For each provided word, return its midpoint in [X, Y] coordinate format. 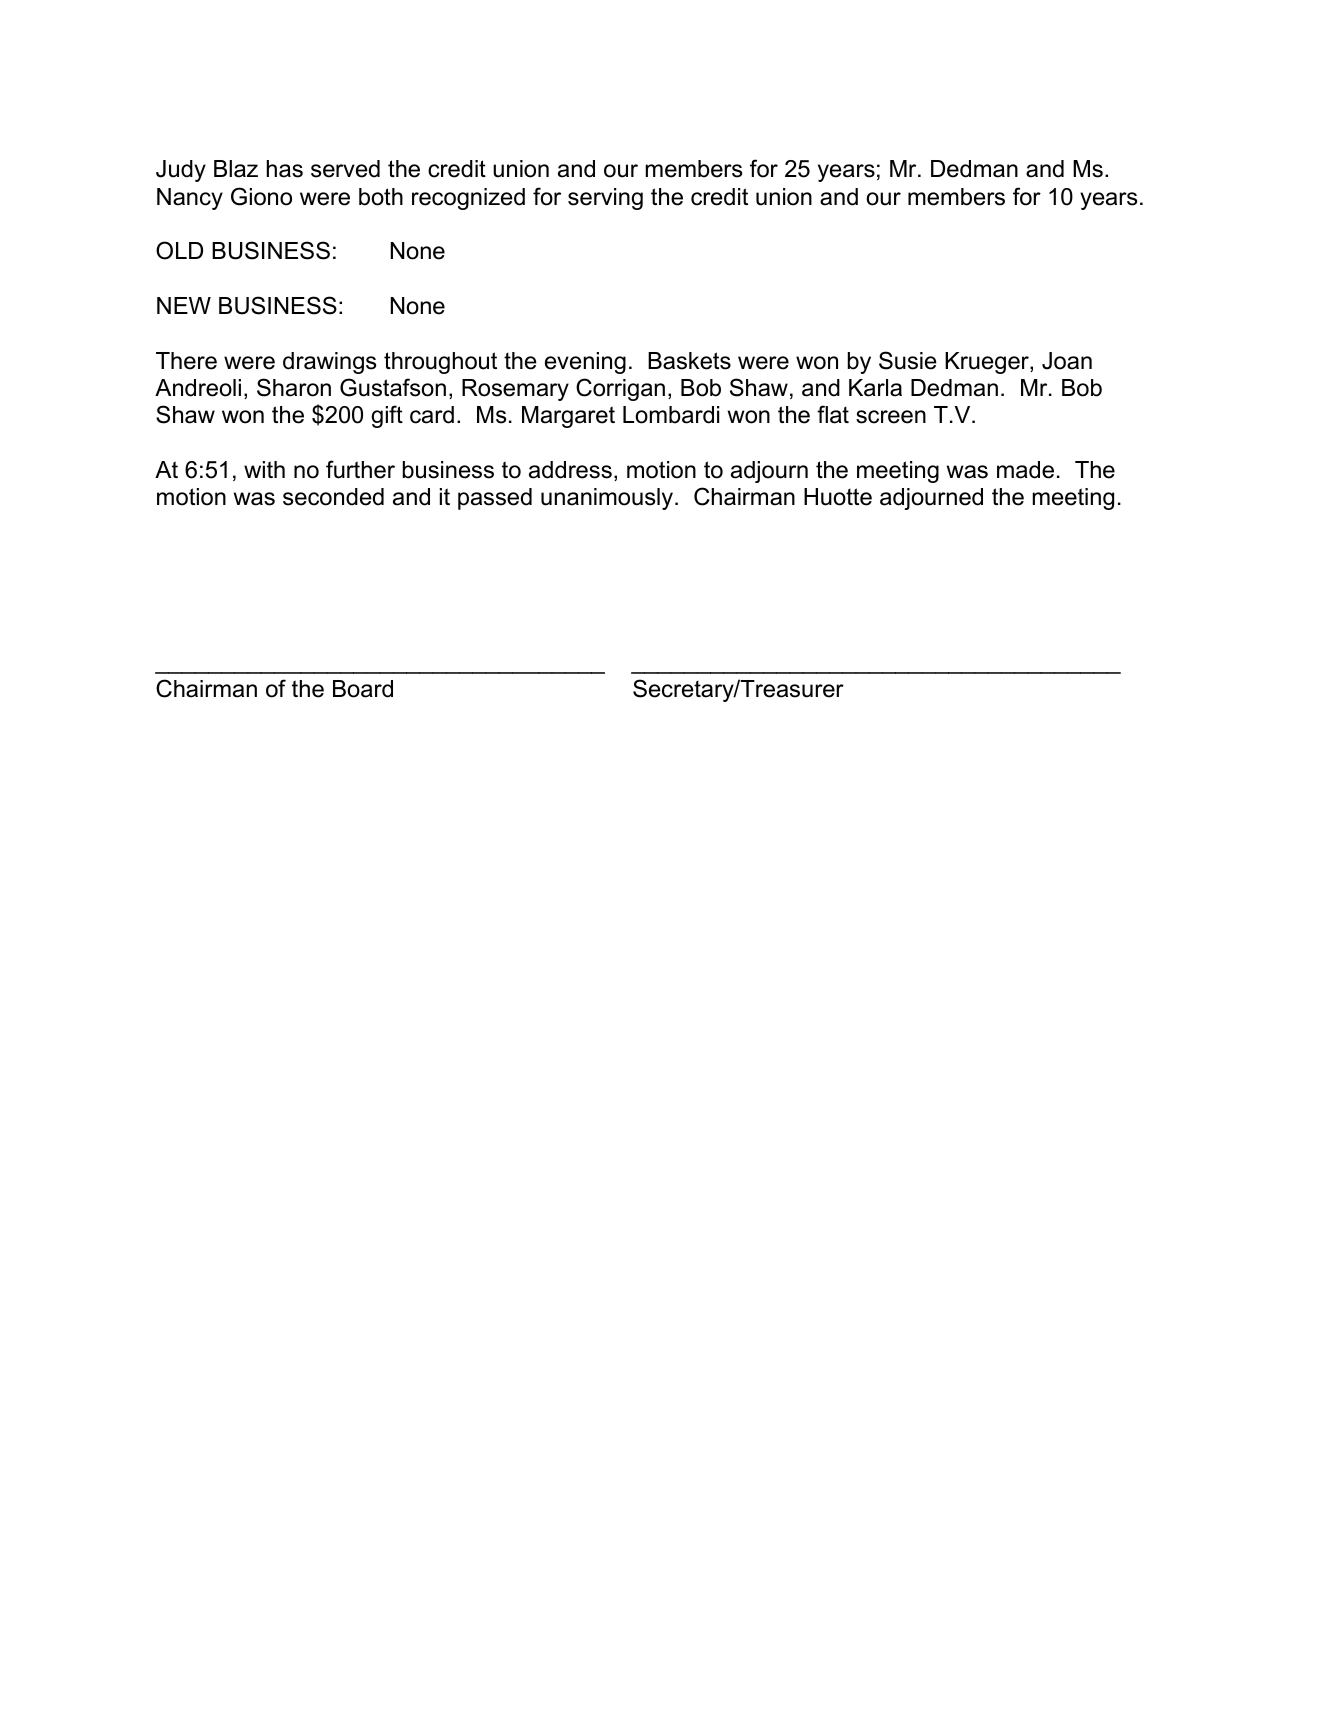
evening [585, 363]
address [570, 470]
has [285, 169]
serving [605, 199]
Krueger [988, 363]
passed [495, 499]
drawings [329, 363]
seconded [333, 497]
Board [363, 689]
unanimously [608, 499]
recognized [468, 199]
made [1025, 470]
